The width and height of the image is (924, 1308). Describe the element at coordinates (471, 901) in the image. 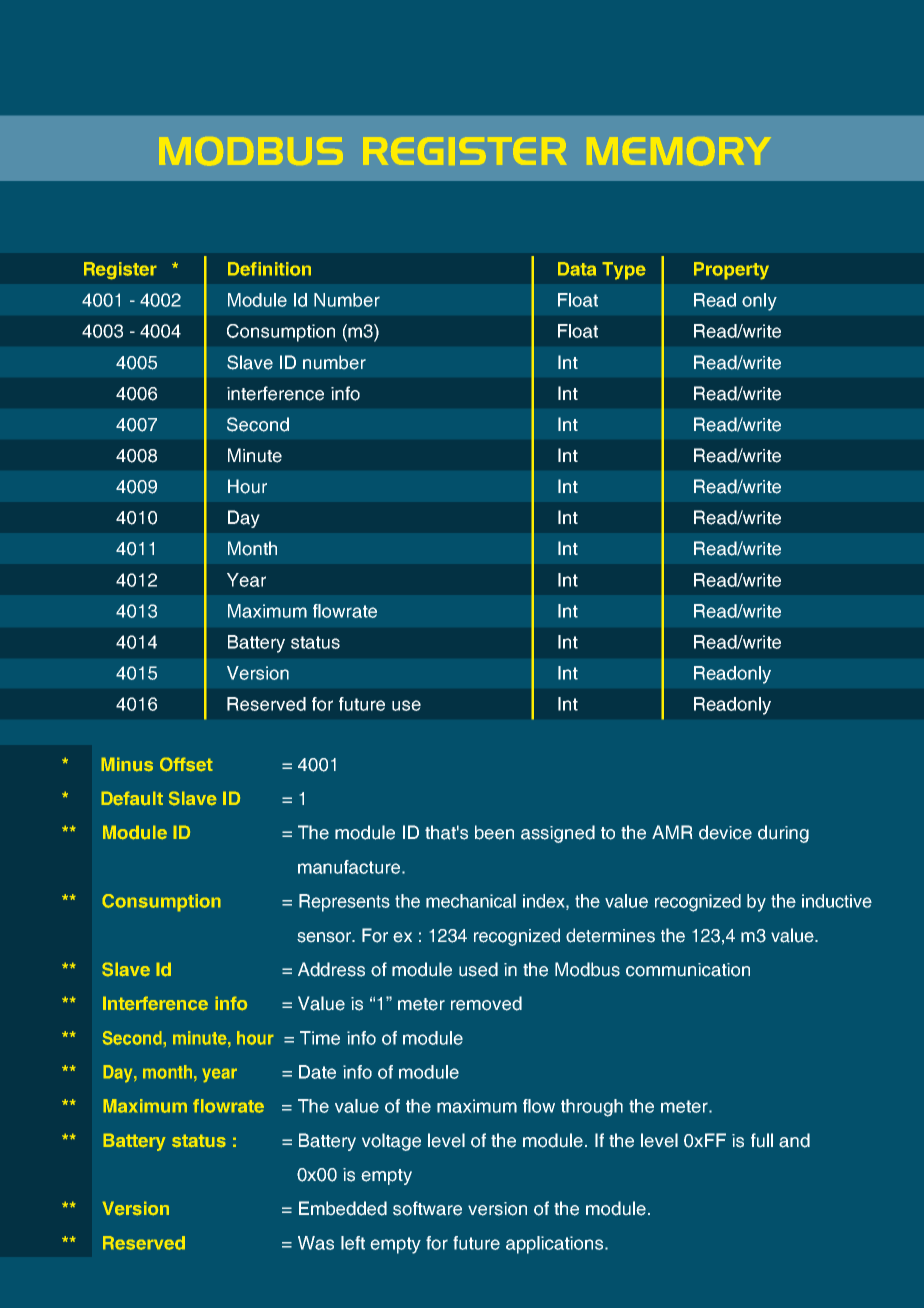

I see `mechanical` at that location.
